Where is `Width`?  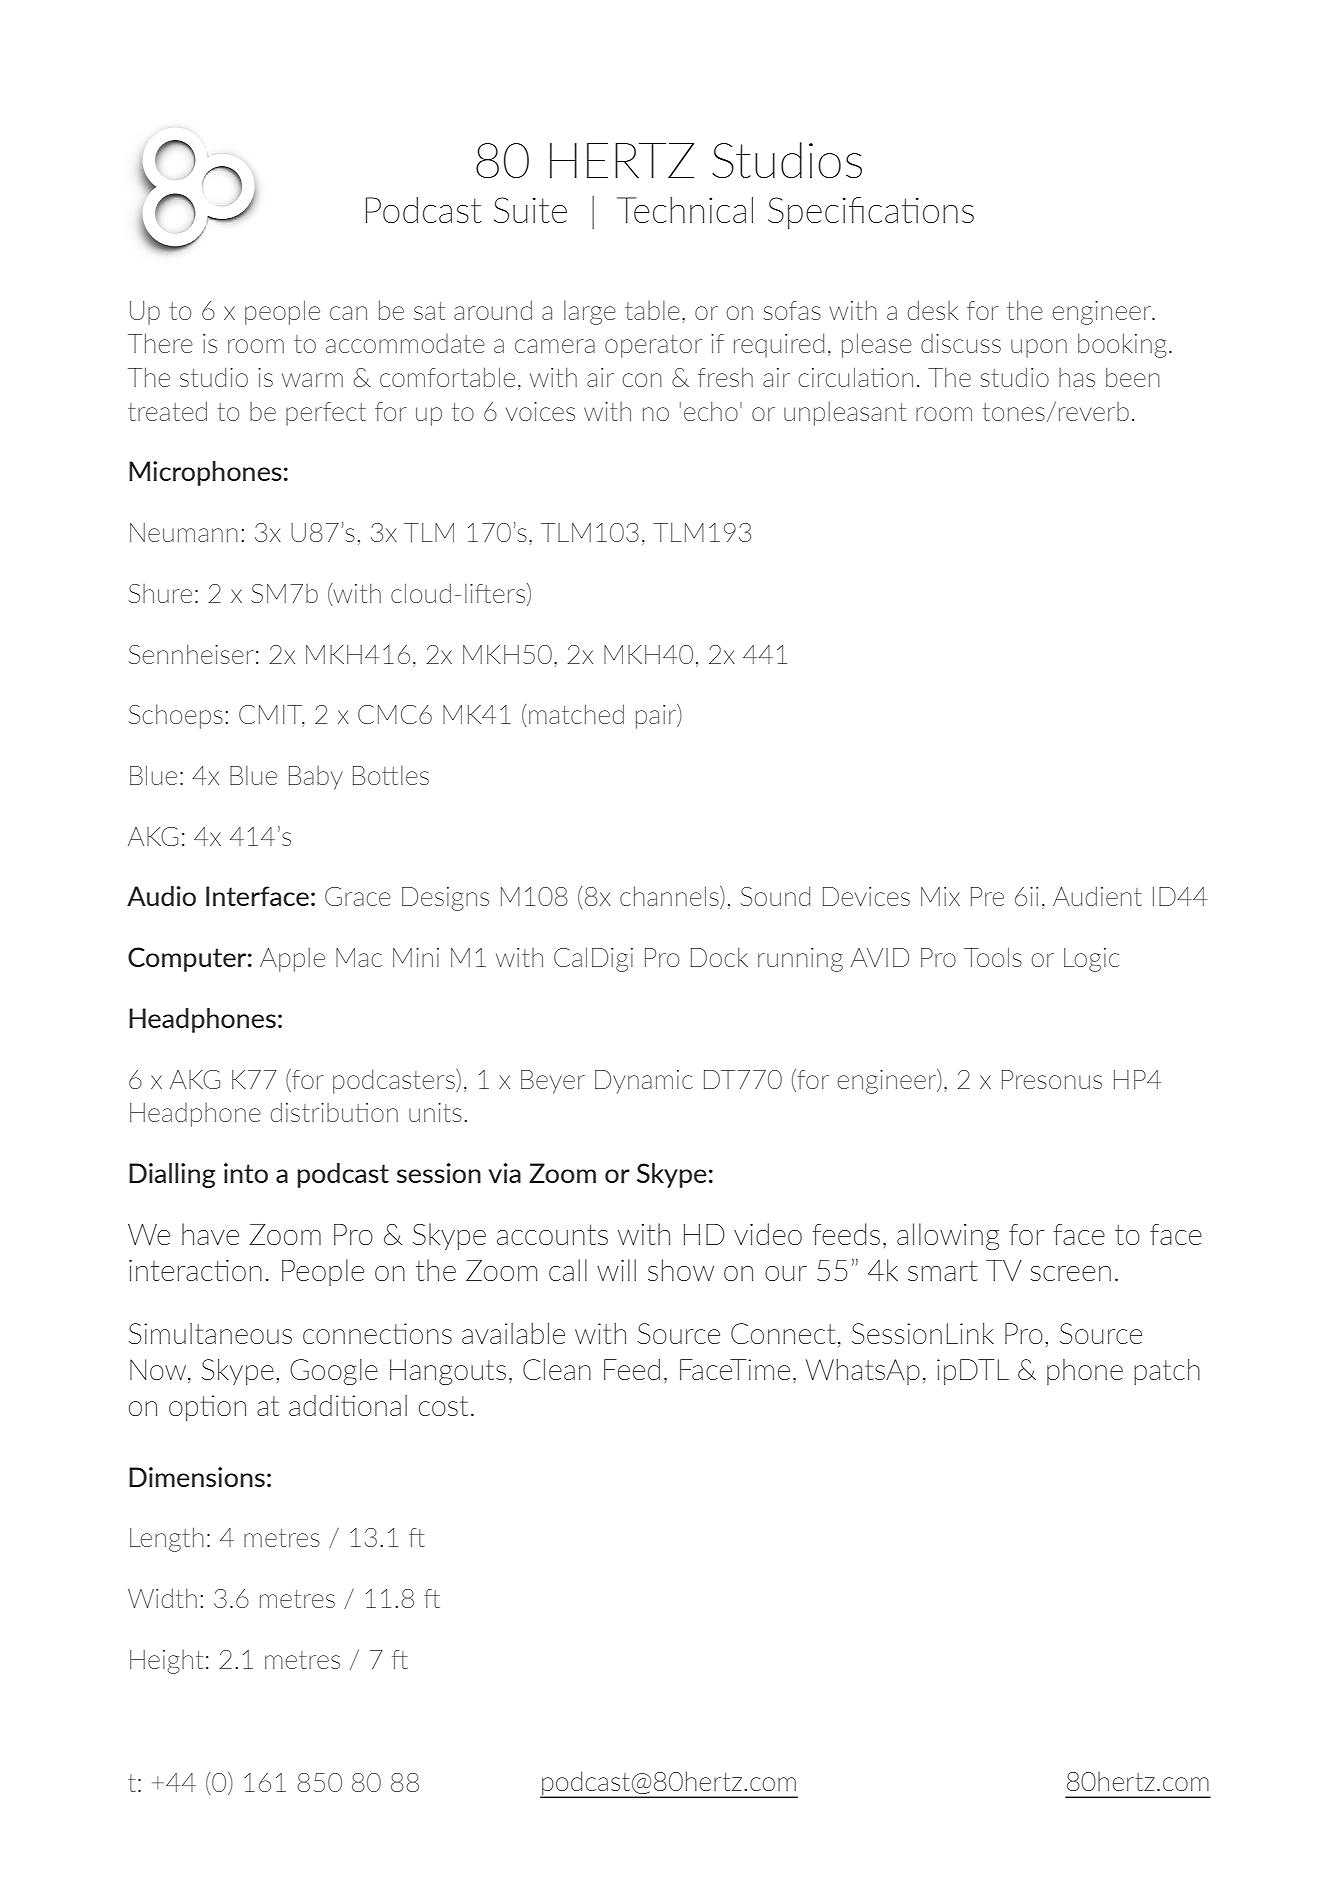
Width is located at coordinates (162, 1598).
